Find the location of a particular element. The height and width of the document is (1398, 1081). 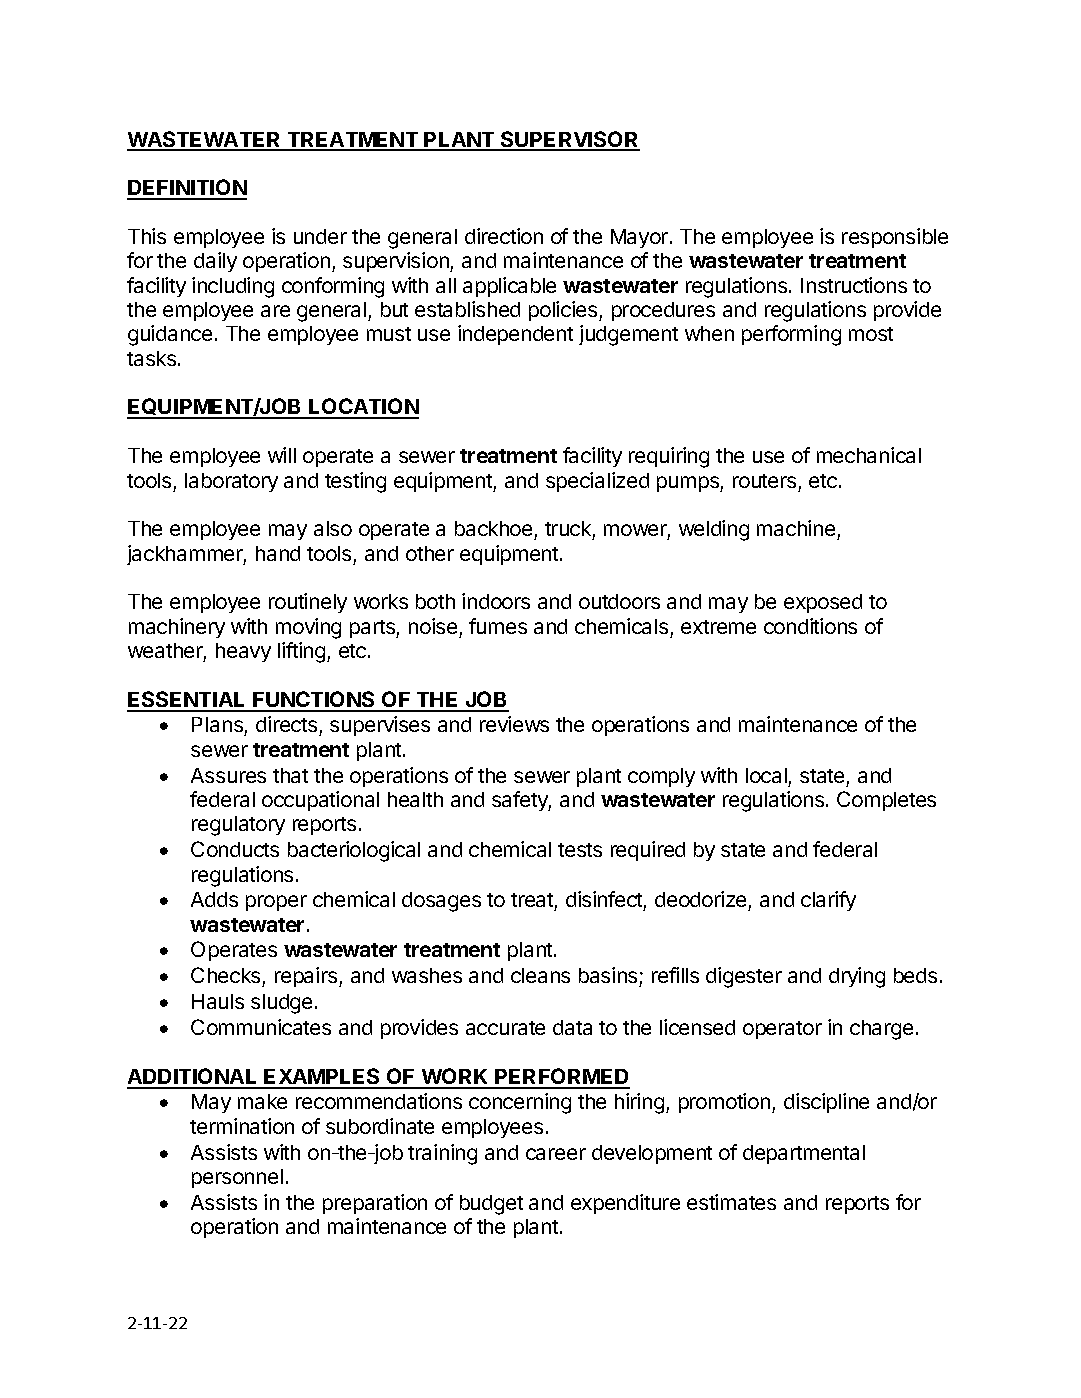

Completes is located at coordinates (886, 801).
